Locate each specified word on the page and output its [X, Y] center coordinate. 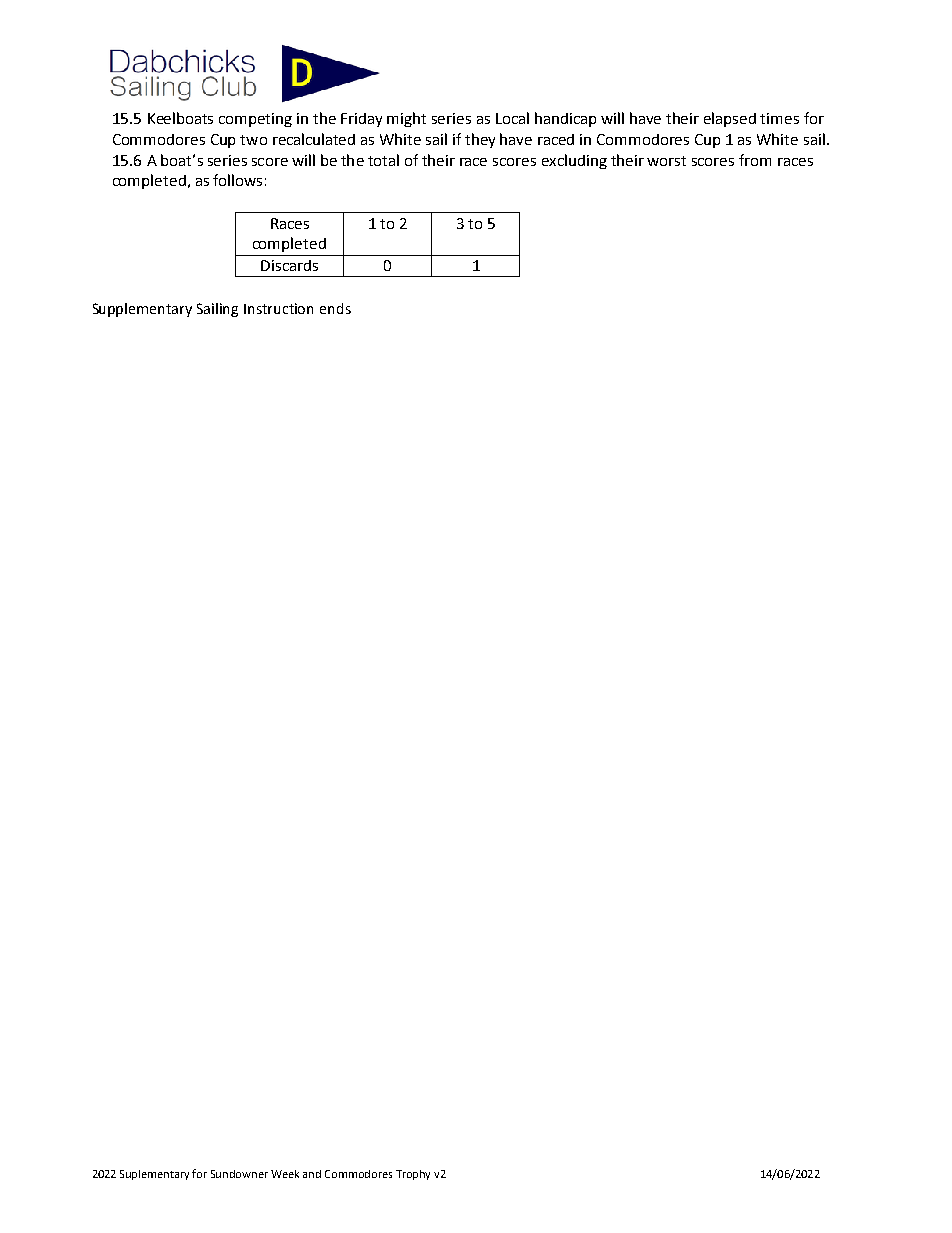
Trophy [413, 1175]
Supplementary [142, 310]
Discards [289, 265]
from [755, 160]
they [480, 140]
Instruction [278, 308]
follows [237, 180]
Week [285, 1174]
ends [335, 308]
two [253, 140]
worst [666, 161]
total [383, 160]
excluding [574, 161]
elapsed [730, 119]
